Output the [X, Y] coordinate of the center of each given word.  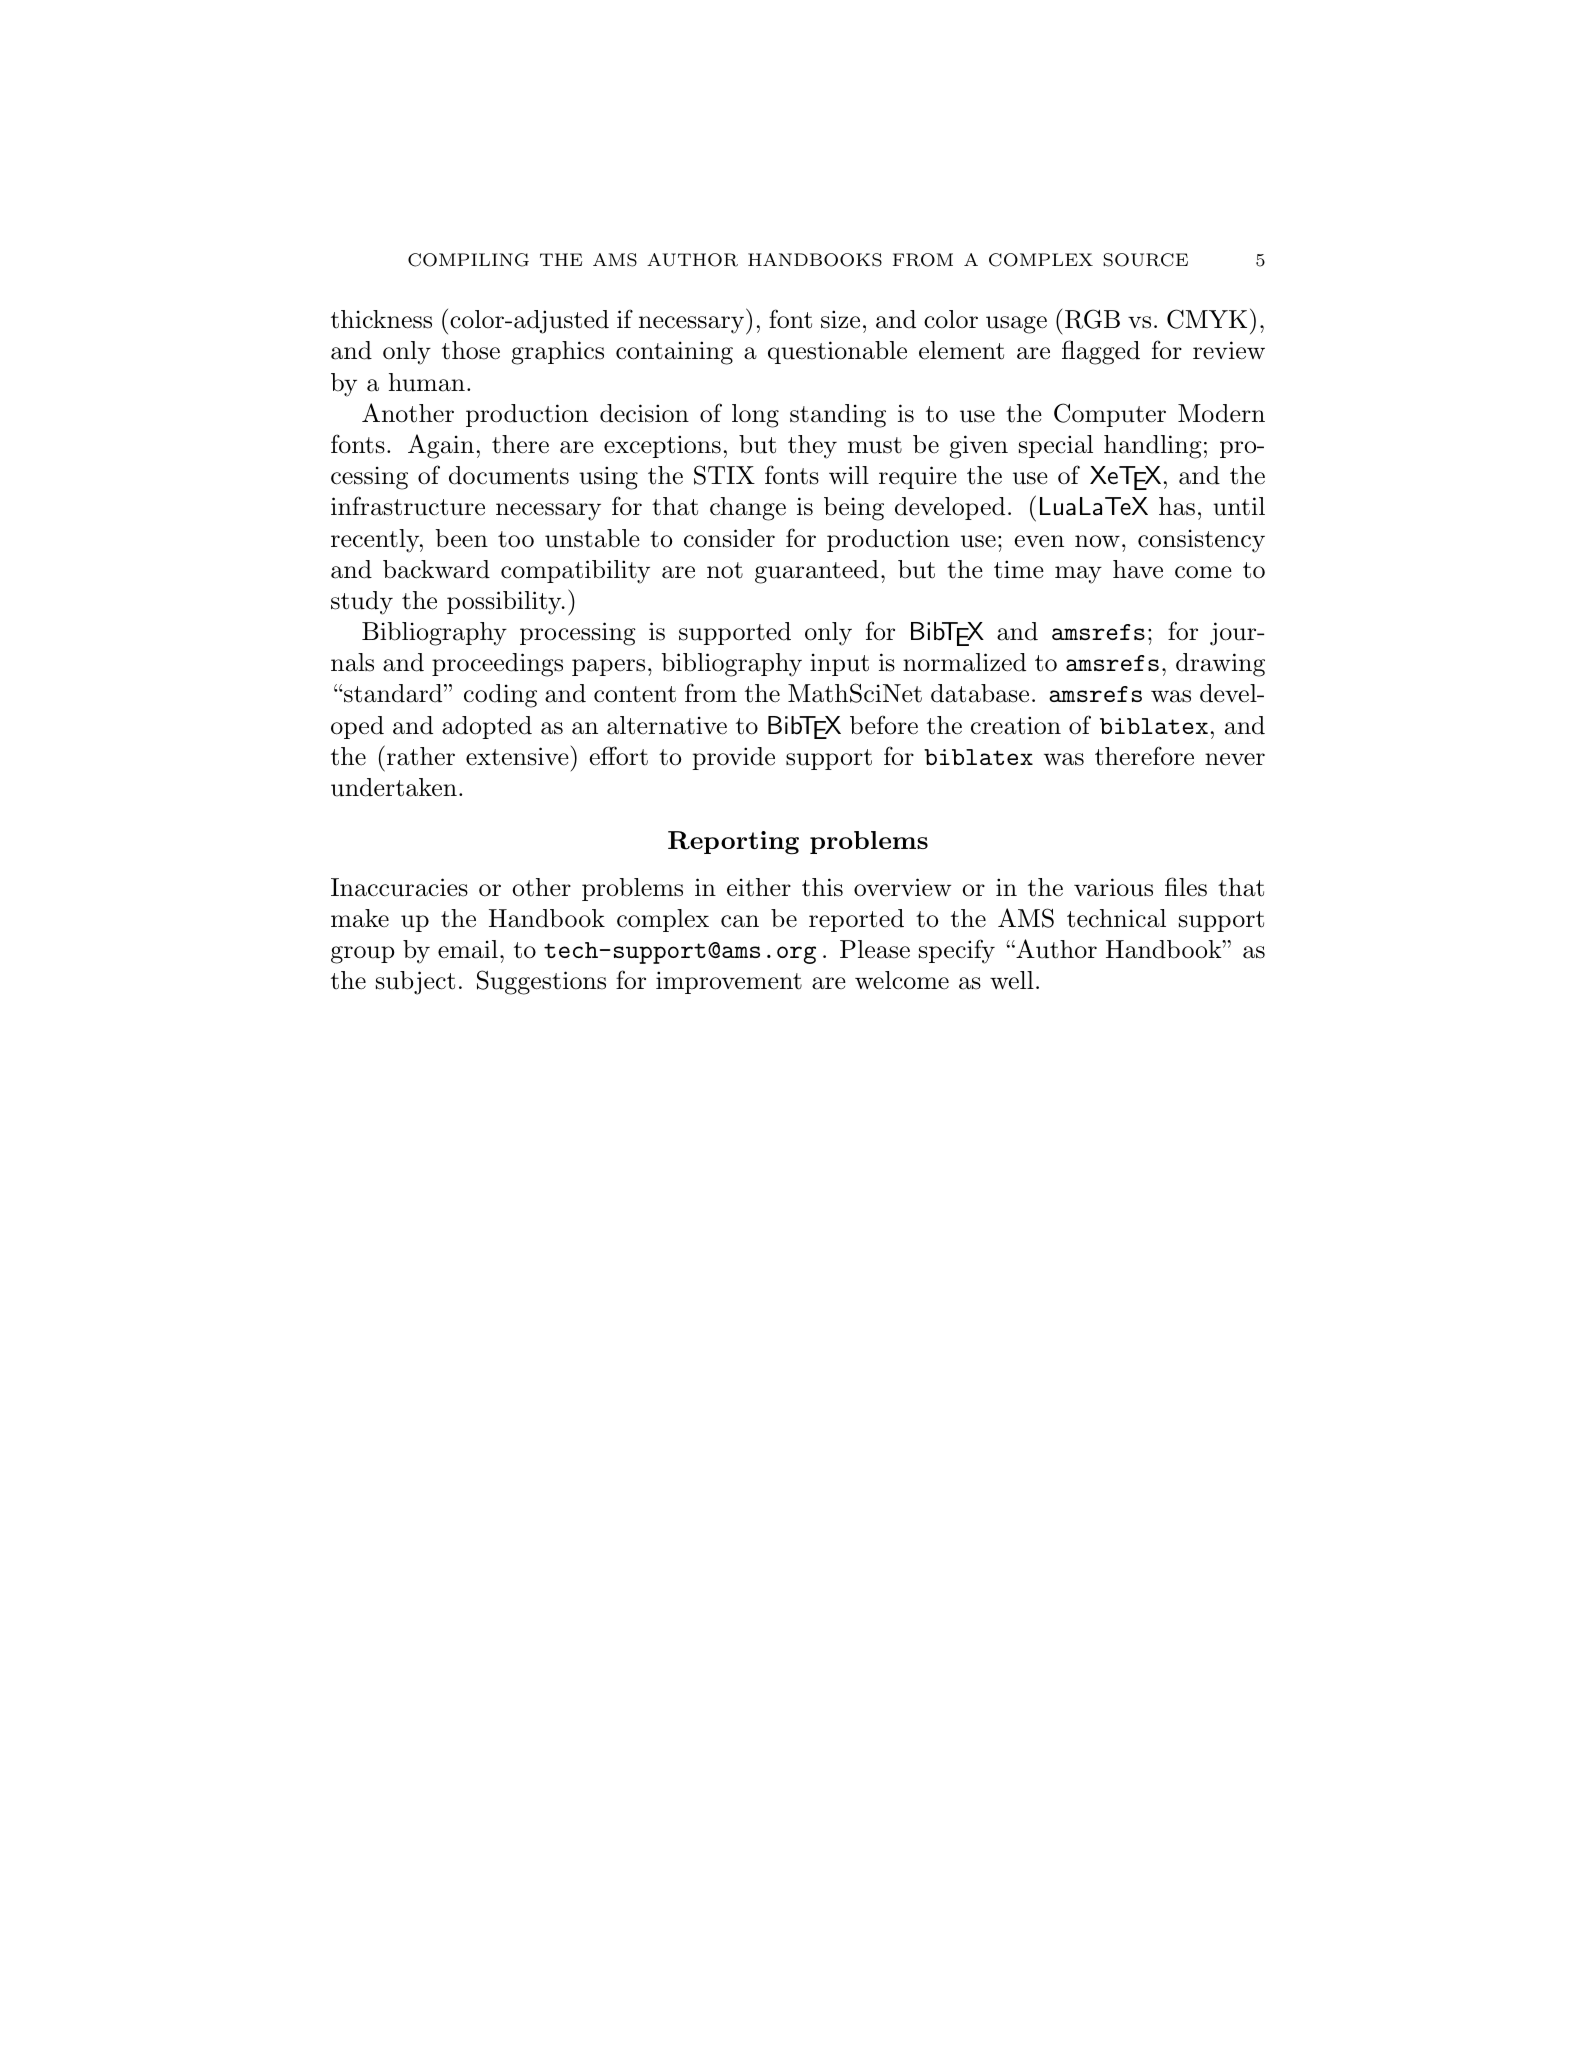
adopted [487, 727]
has [1177, 506]
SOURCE [1145, 260]
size [840, 319]
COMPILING [468, 260]
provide [733, 758]
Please [875, 949]
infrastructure [408, 506]
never [1235, 759]
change [748, 509]
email [468, 949]
